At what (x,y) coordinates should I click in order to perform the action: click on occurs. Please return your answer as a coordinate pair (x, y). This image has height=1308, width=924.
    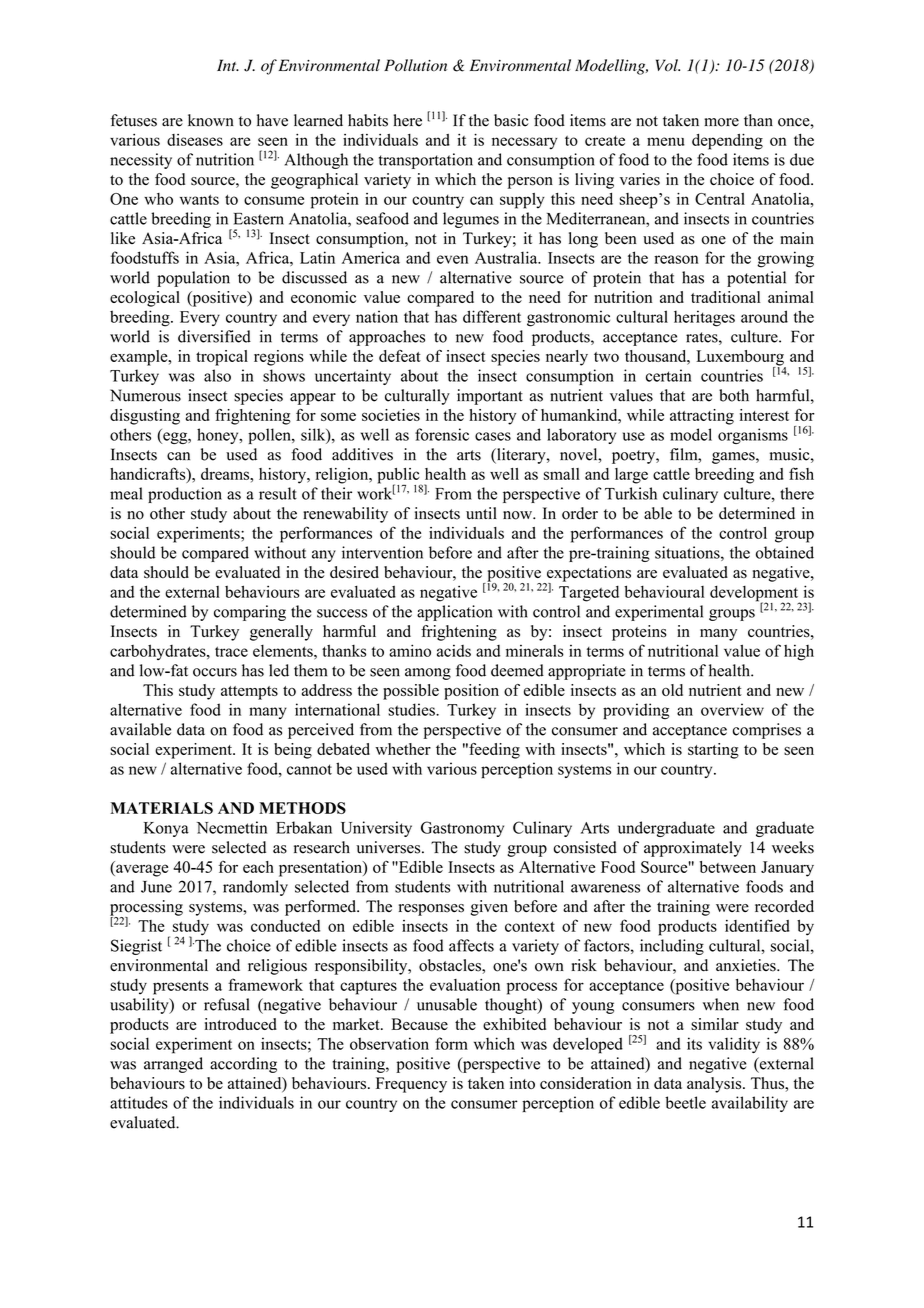
    Looking at the image, I should click on (215, 672).
